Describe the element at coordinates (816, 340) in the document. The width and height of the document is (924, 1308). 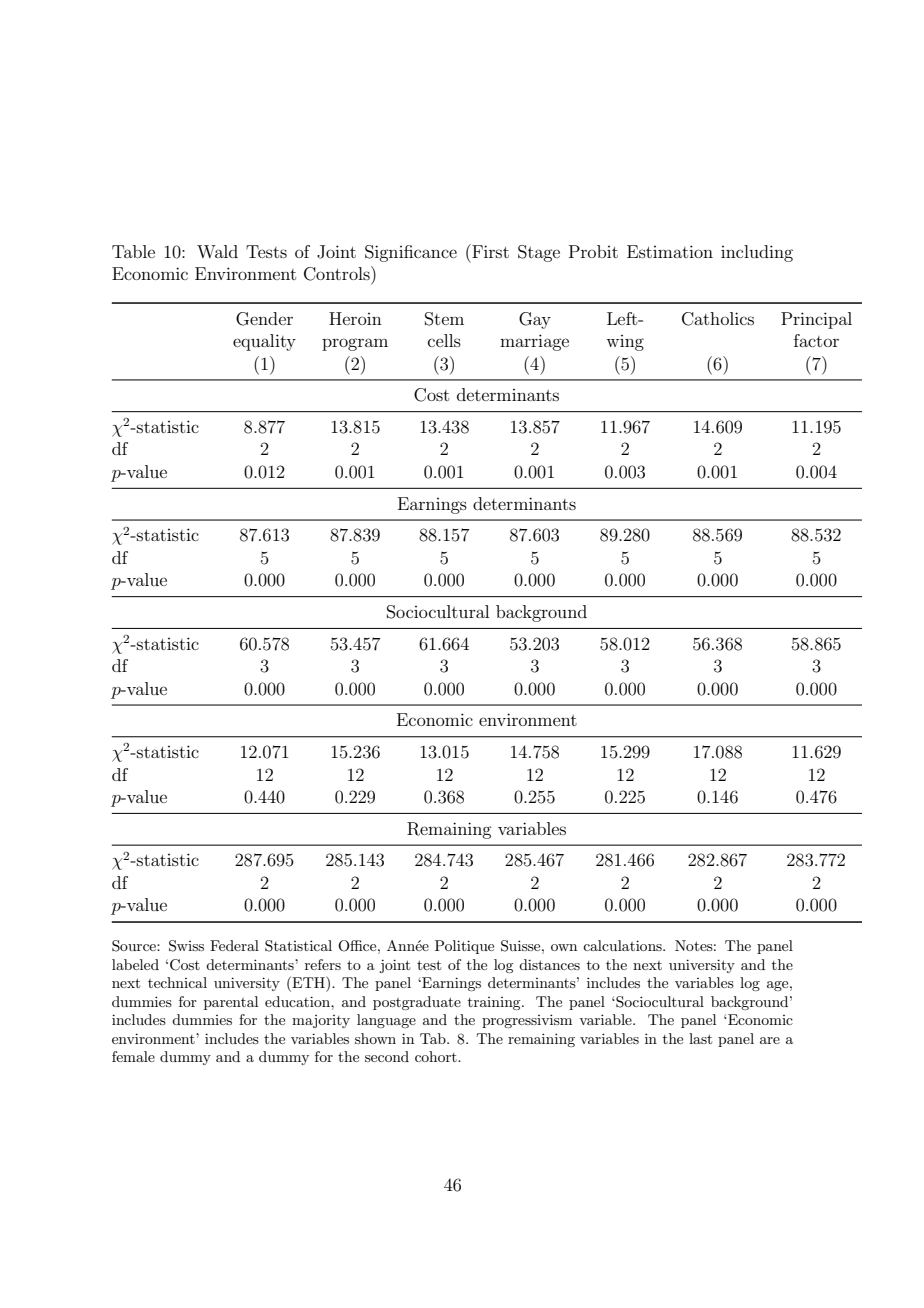
I see `factor` at that location.
